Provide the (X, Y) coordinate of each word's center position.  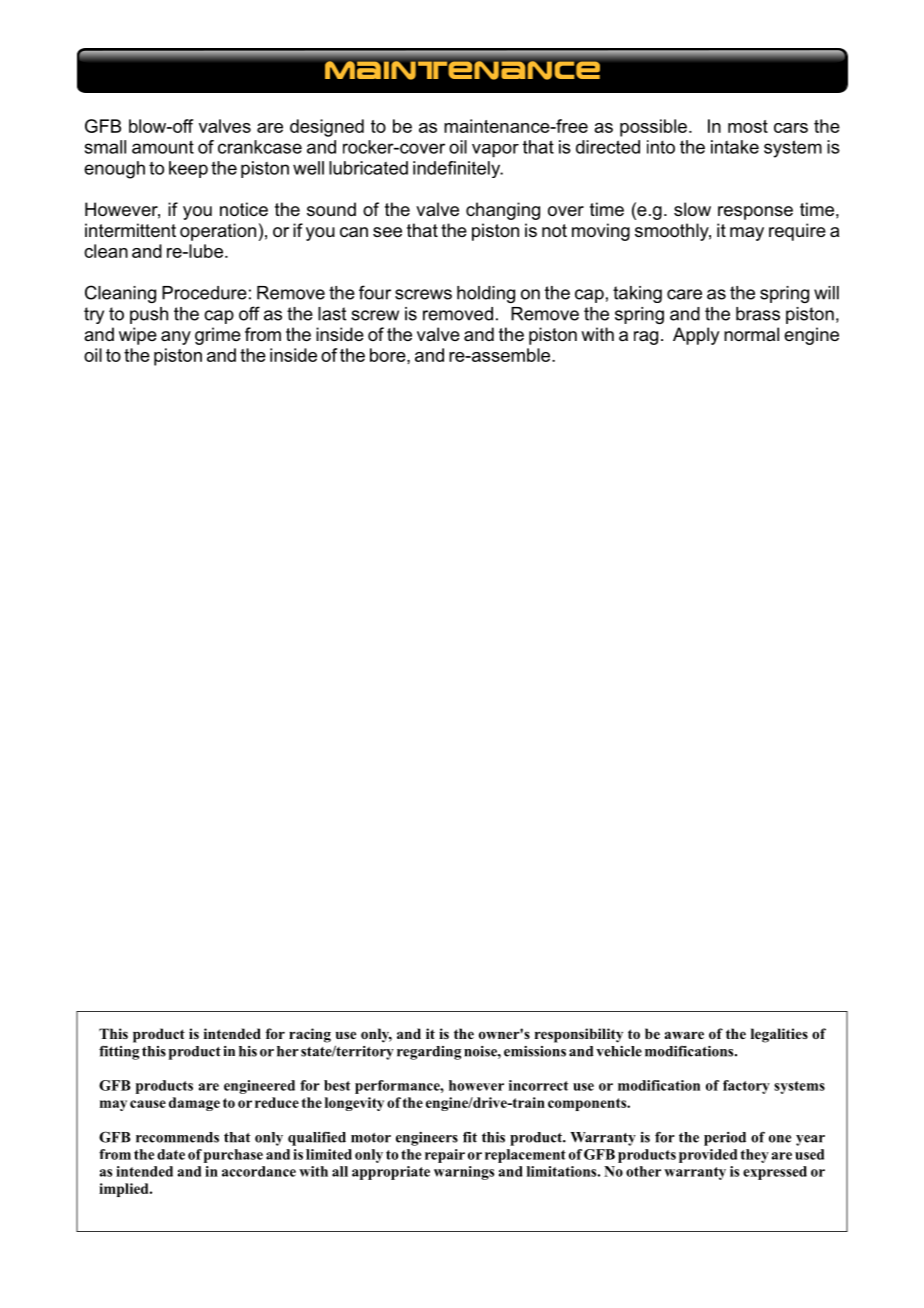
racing (310, 1035)
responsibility (579, 1035)
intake (735, 147)
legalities (779, 1035)
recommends (177, 1137)
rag (646, 338)
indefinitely (458, 169)
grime (218, 336)
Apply (696, 336)
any (176, 338)
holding (486, 294)
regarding (429, 1053)
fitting (119, 1052)
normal (751, 334)
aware (684, 1035)
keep (188, 169)
